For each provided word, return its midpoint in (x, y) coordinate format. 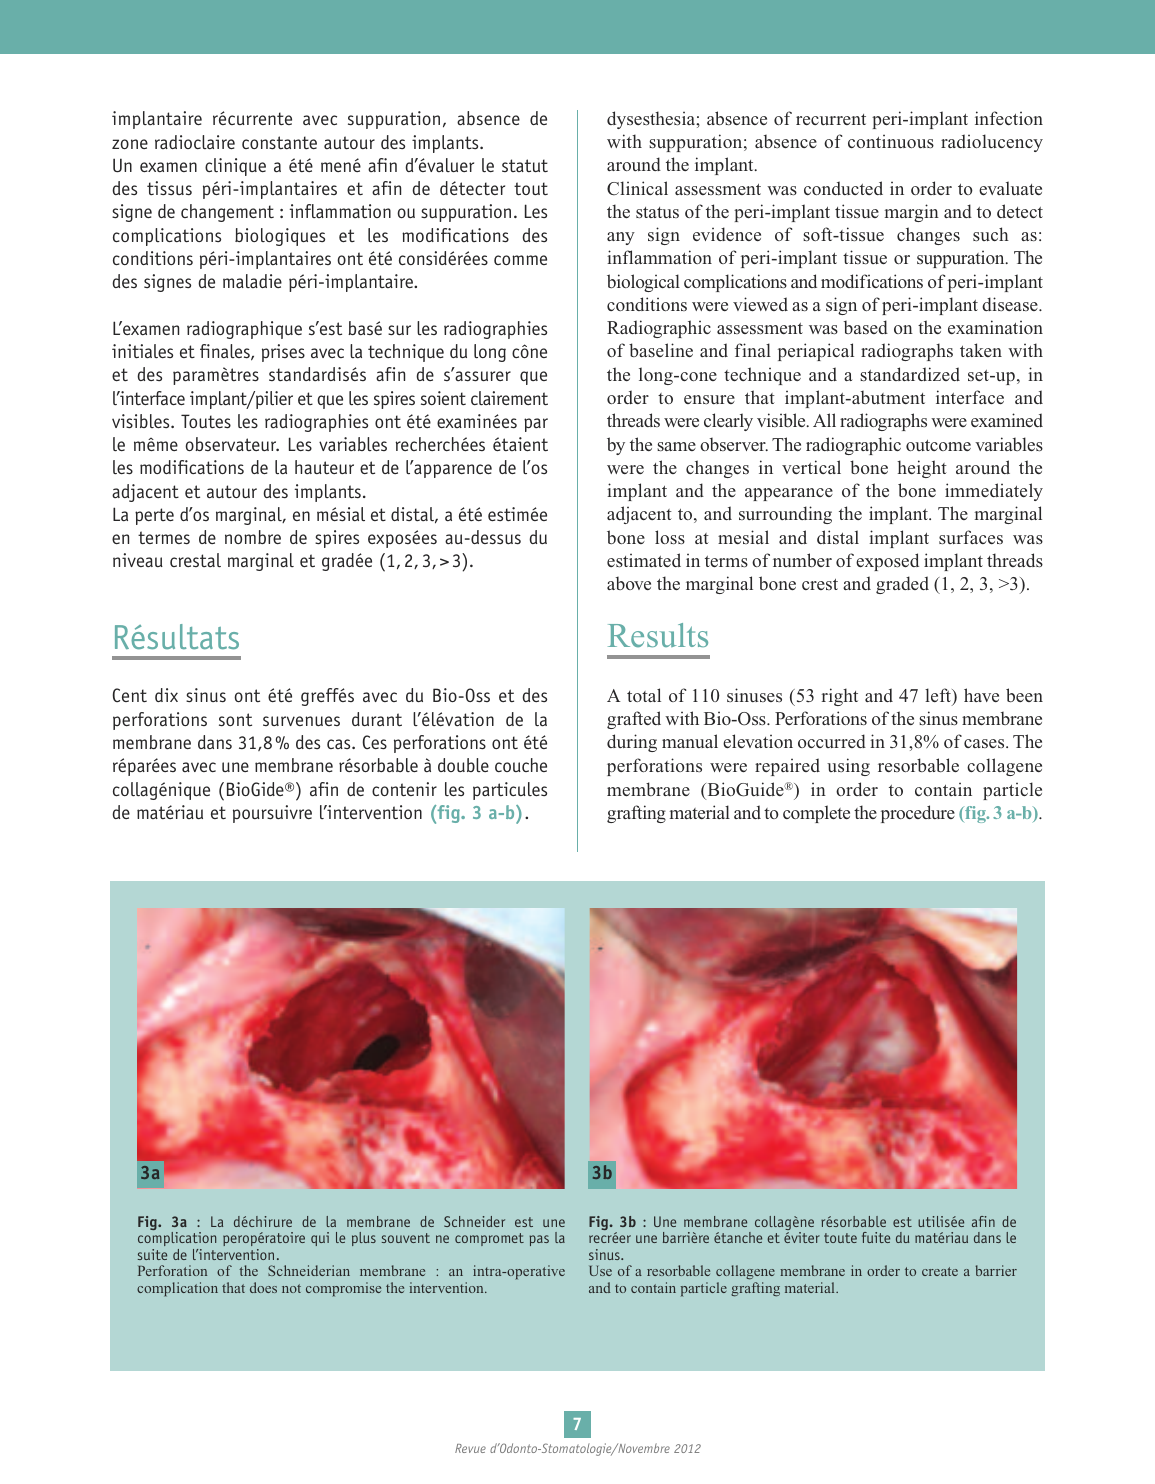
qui (320, 1239)
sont (235, 720)
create (940, 1271)
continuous (891, 141)
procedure (918, 814)
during (632, 743)
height (922, 469)
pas (539, 1240)
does (263, 1287)
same (676, 446)
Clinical (637, 188)
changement (227, 213)
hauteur (324, 467)
